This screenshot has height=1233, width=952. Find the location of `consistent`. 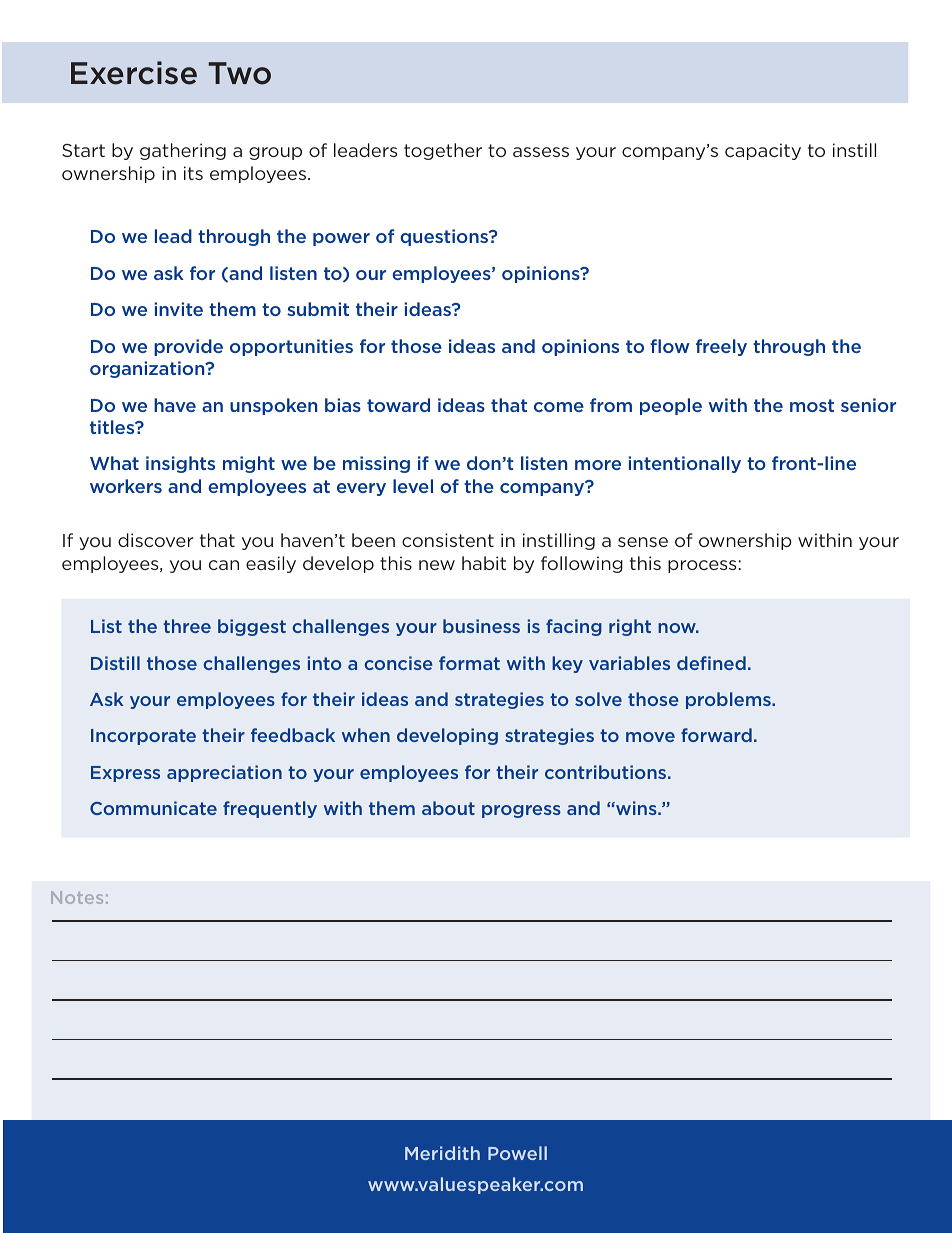

consistent is located at coordinates (448, 540).
